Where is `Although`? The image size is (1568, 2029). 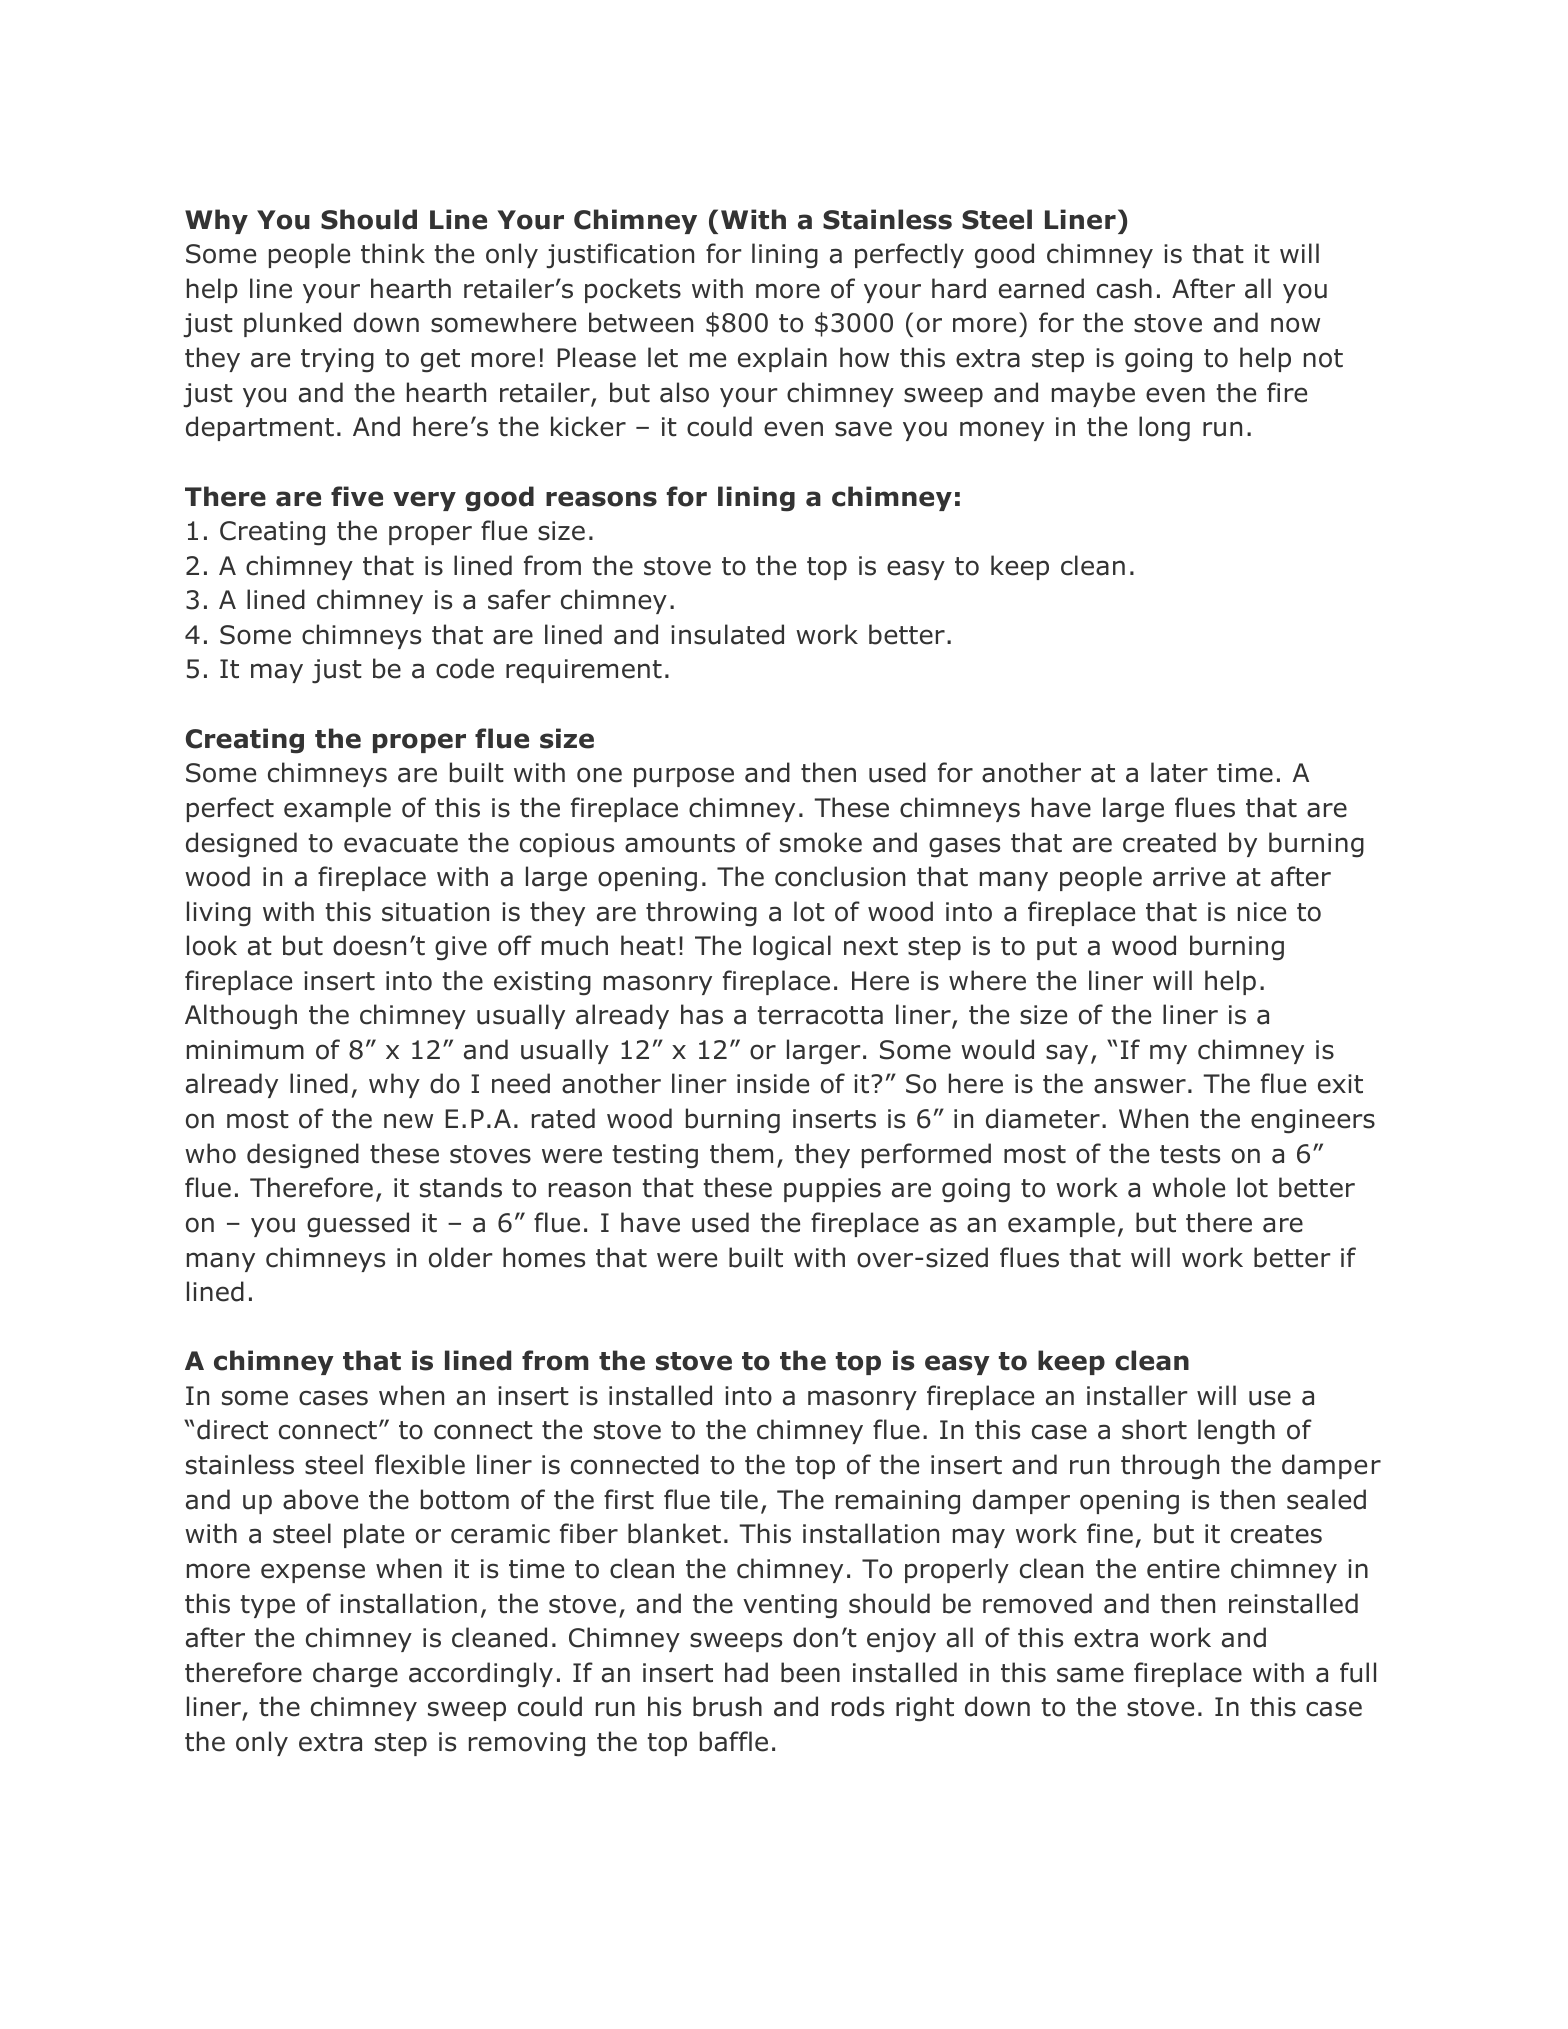 Although is located at coordinates (241, 1017).
